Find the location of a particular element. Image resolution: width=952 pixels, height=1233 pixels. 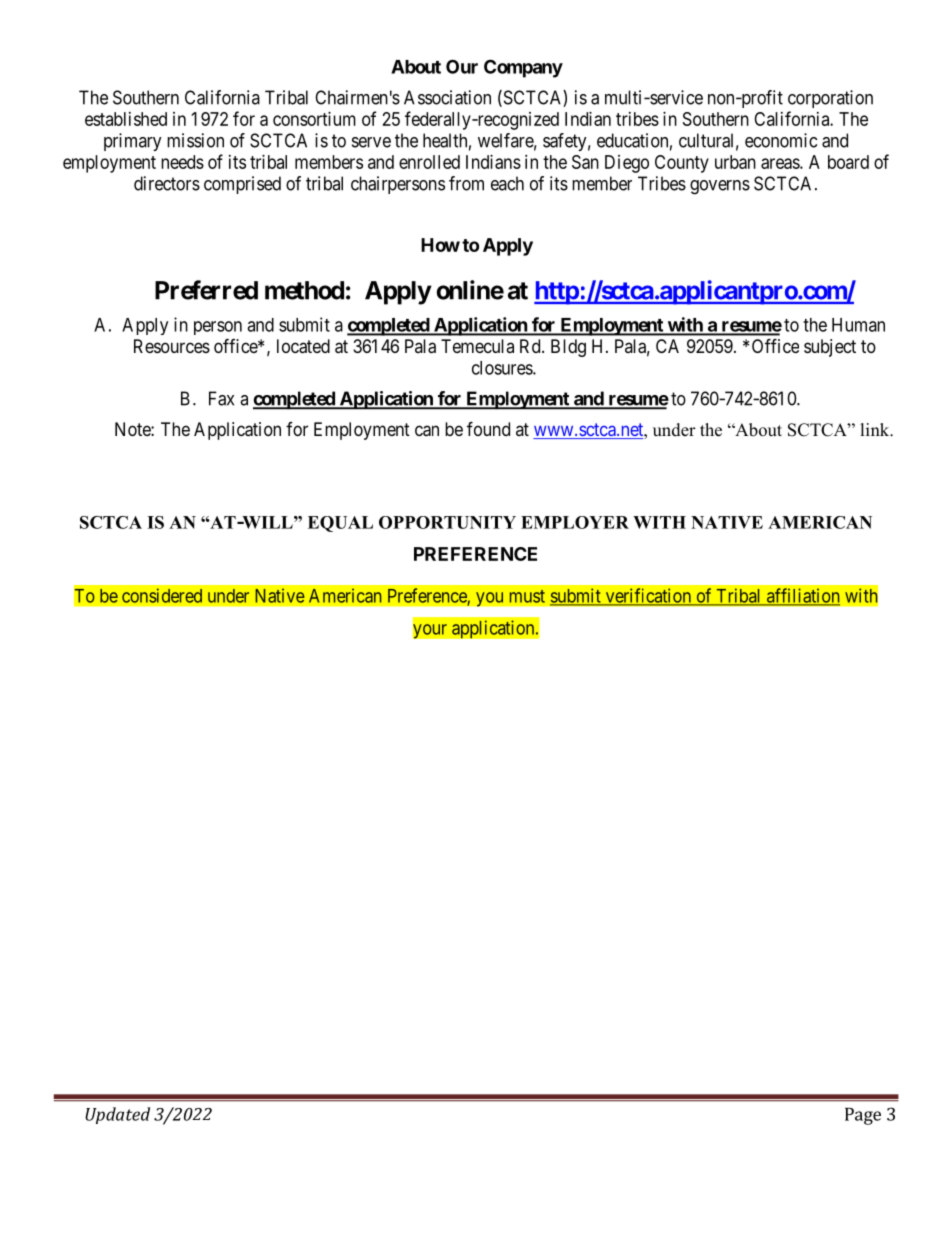

mission is located at coordinates (195, 140).
